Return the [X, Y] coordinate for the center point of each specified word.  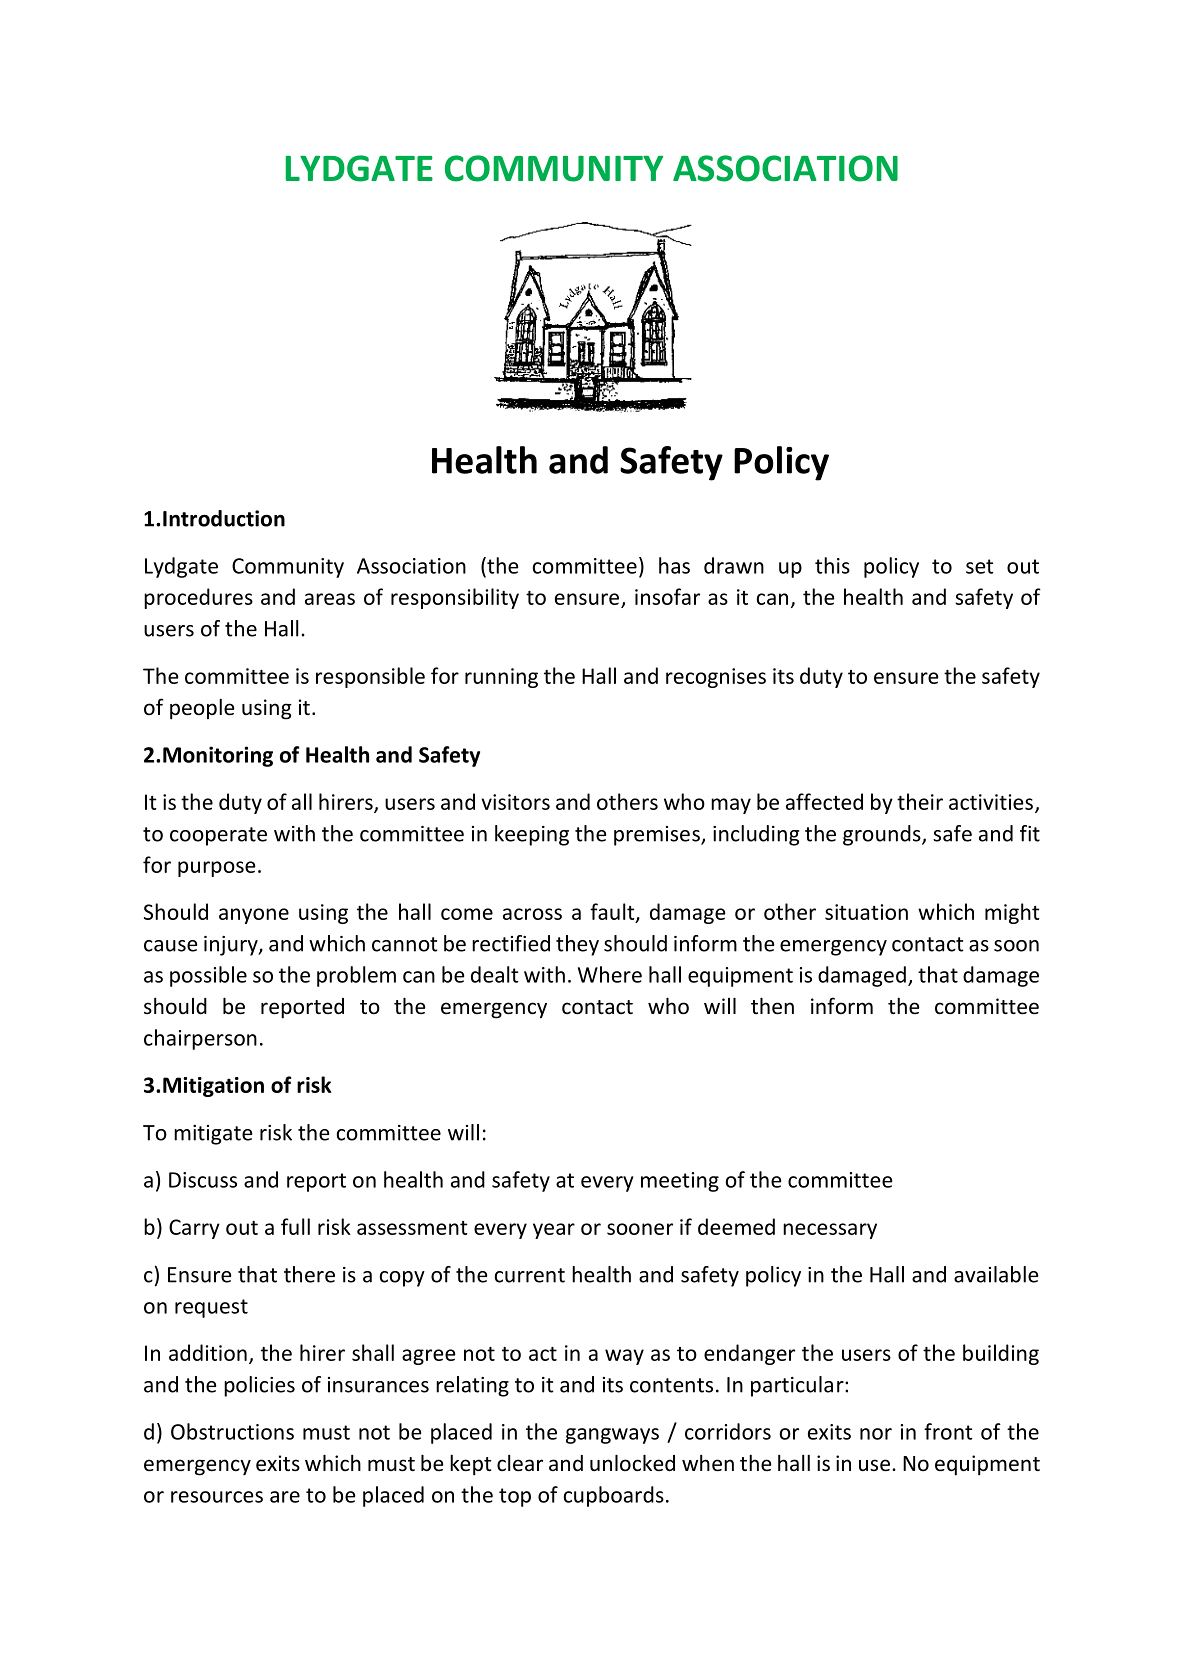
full [295, 1226]
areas [330, 599]
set [980, 566]
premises [658, 836]
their [920, 801]
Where [610, 974]
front [948, 1431]
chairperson [200, 1039]
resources [217, 1497]
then [772, 1006]
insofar [667, 596]
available [996, 1274]
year [554, 1231]
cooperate [218, 836]
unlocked [632, 1463]
